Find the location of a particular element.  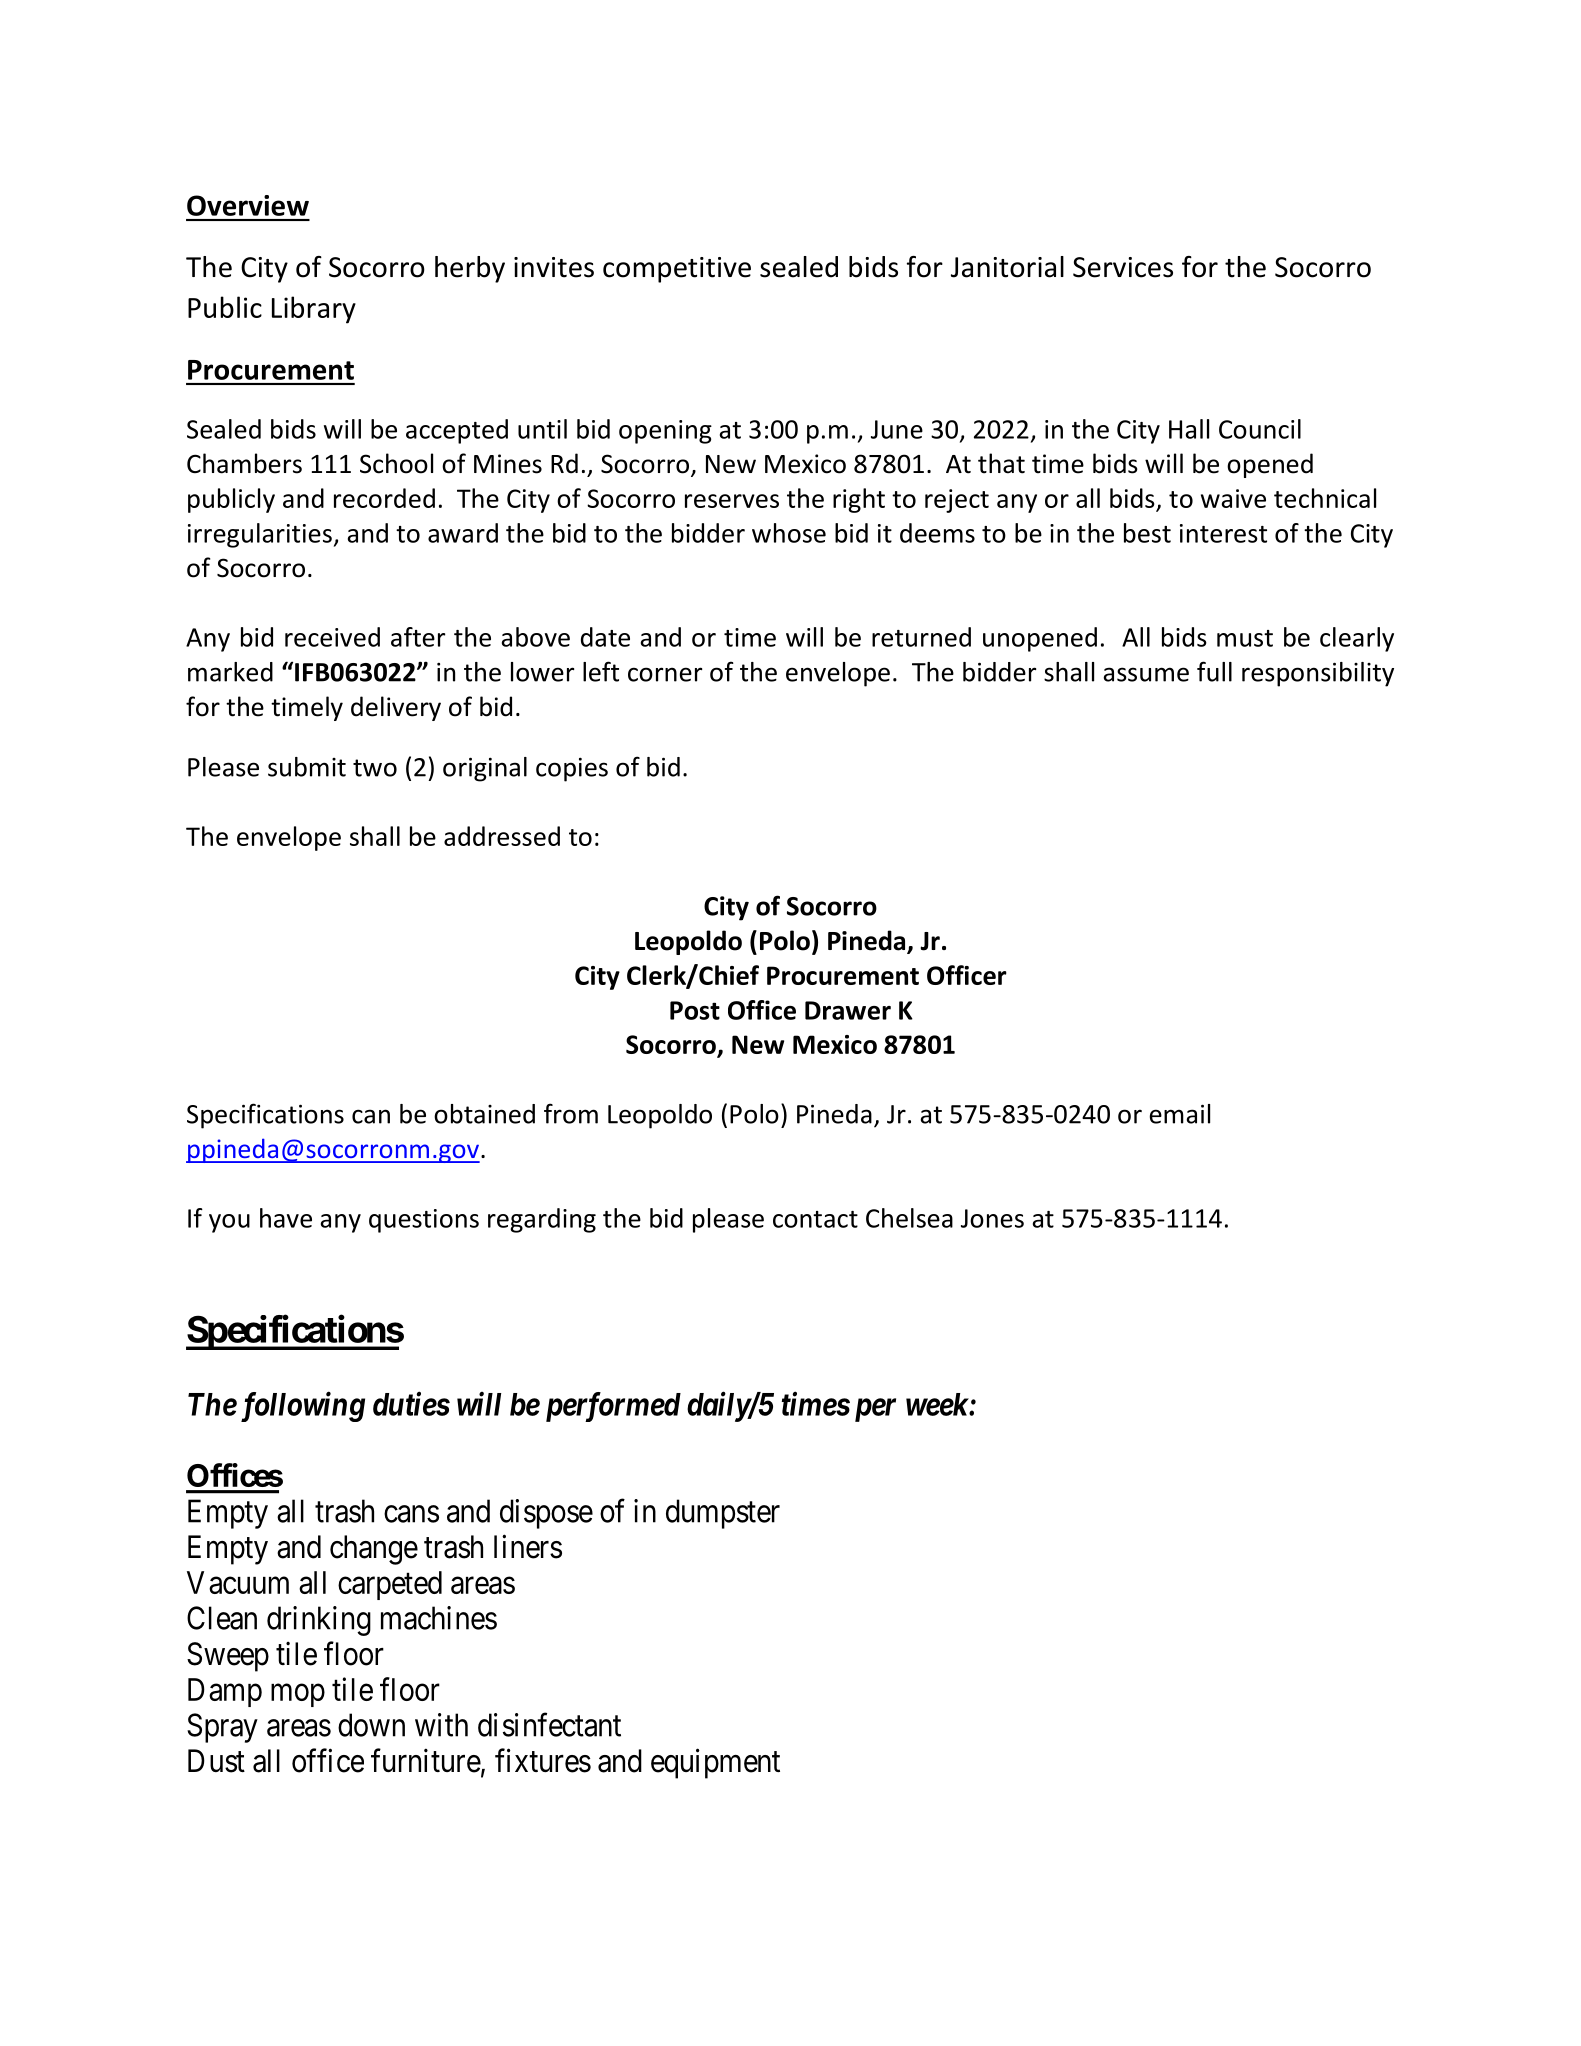

Drawer is located at coordinates (848, 1010).
